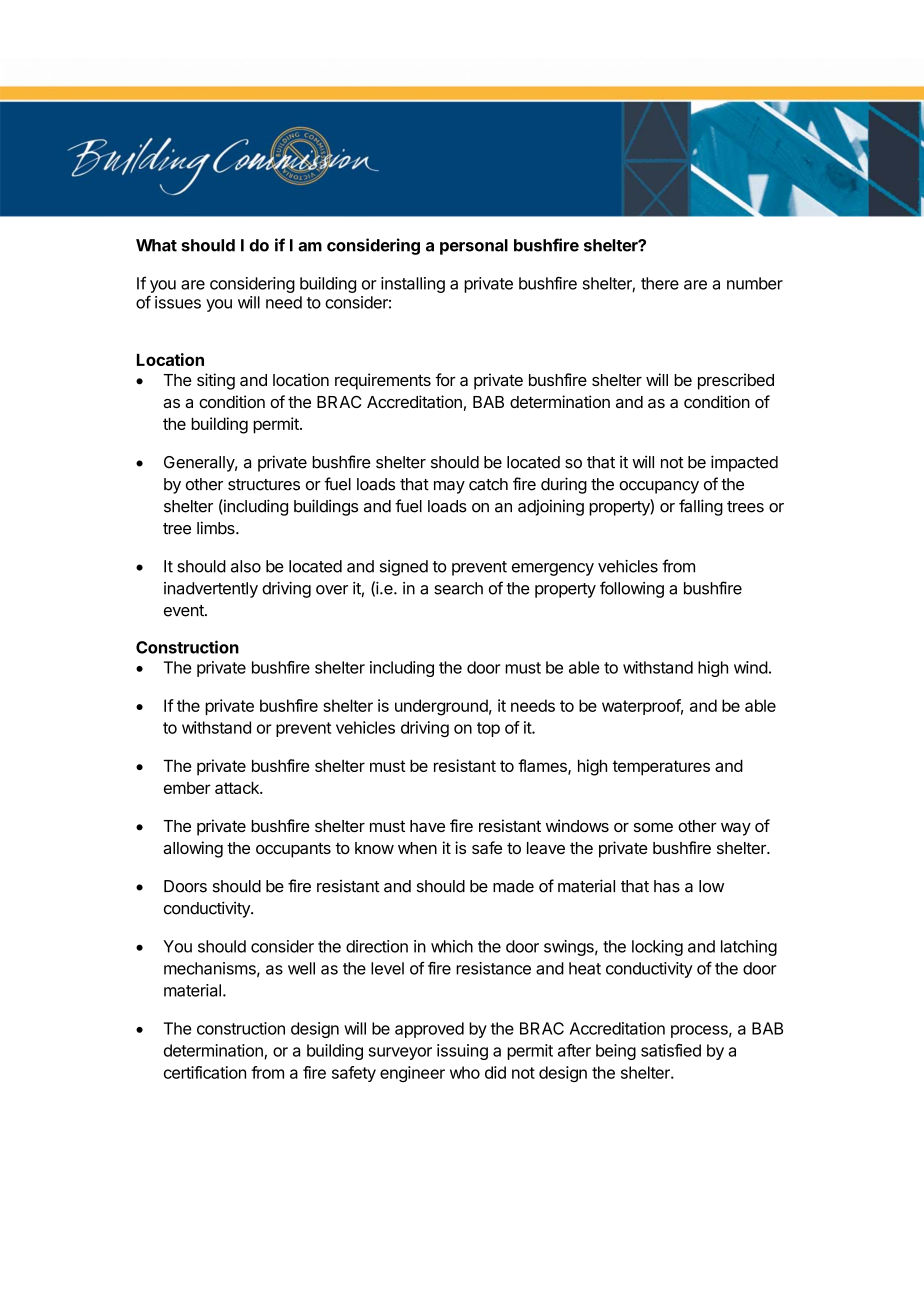 This page has height=1308, width=924. Describe the element at coordinates (661, 768) in the page. I see `temperatures` at that location.
